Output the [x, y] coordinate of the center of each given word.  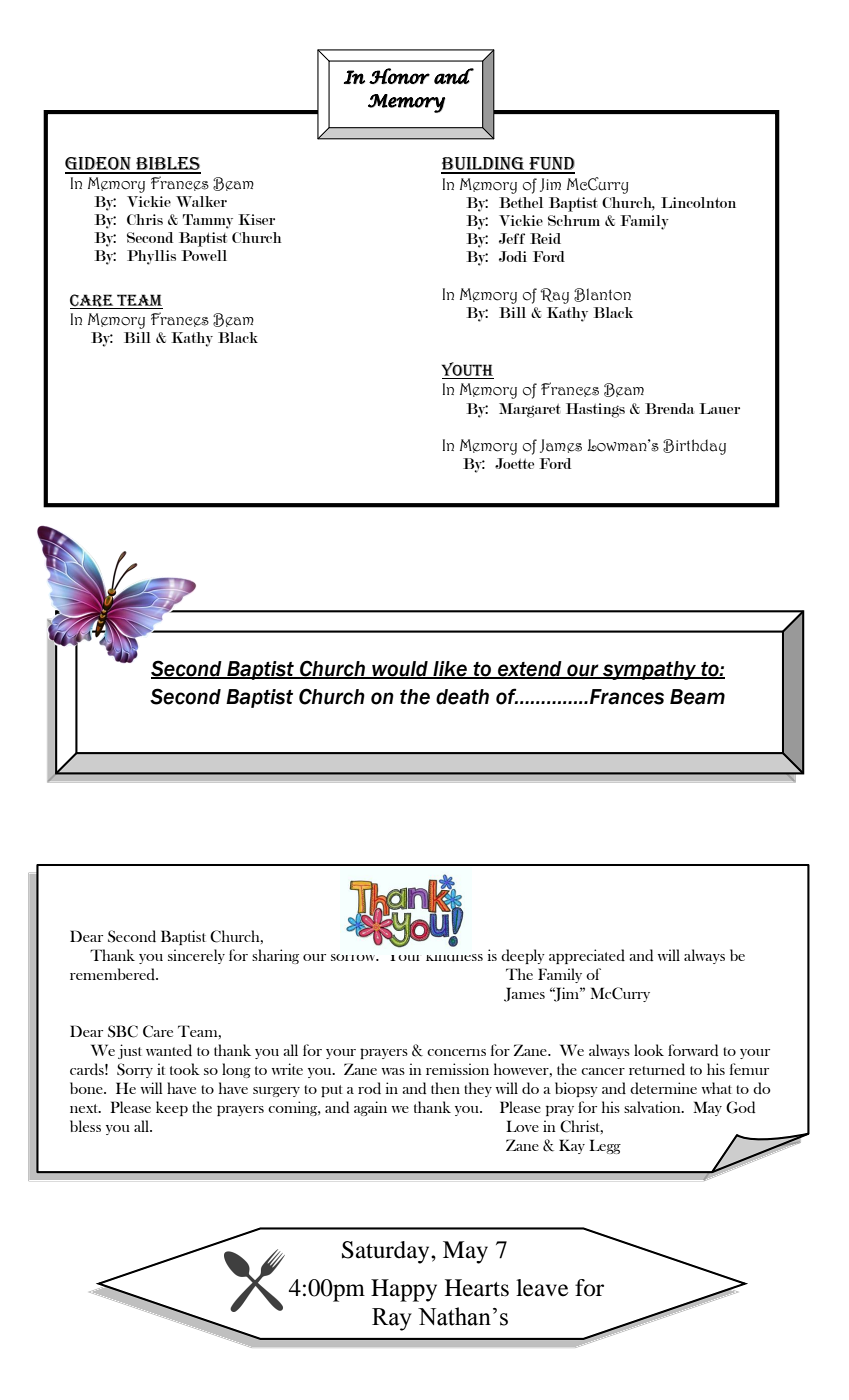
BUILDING [484, 165]
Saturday [387, 1252]
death [462, 697]
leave [542, 1288]
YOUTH [467, 369]
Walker [201, 201]
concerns [456, 1052]
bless [85, 1126]
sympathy [649, 670]
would [400, 670]
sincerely [196, 956]
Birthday [694, 447]
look [649, 1050]
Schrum [574, 220]
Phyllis [151, 257]
